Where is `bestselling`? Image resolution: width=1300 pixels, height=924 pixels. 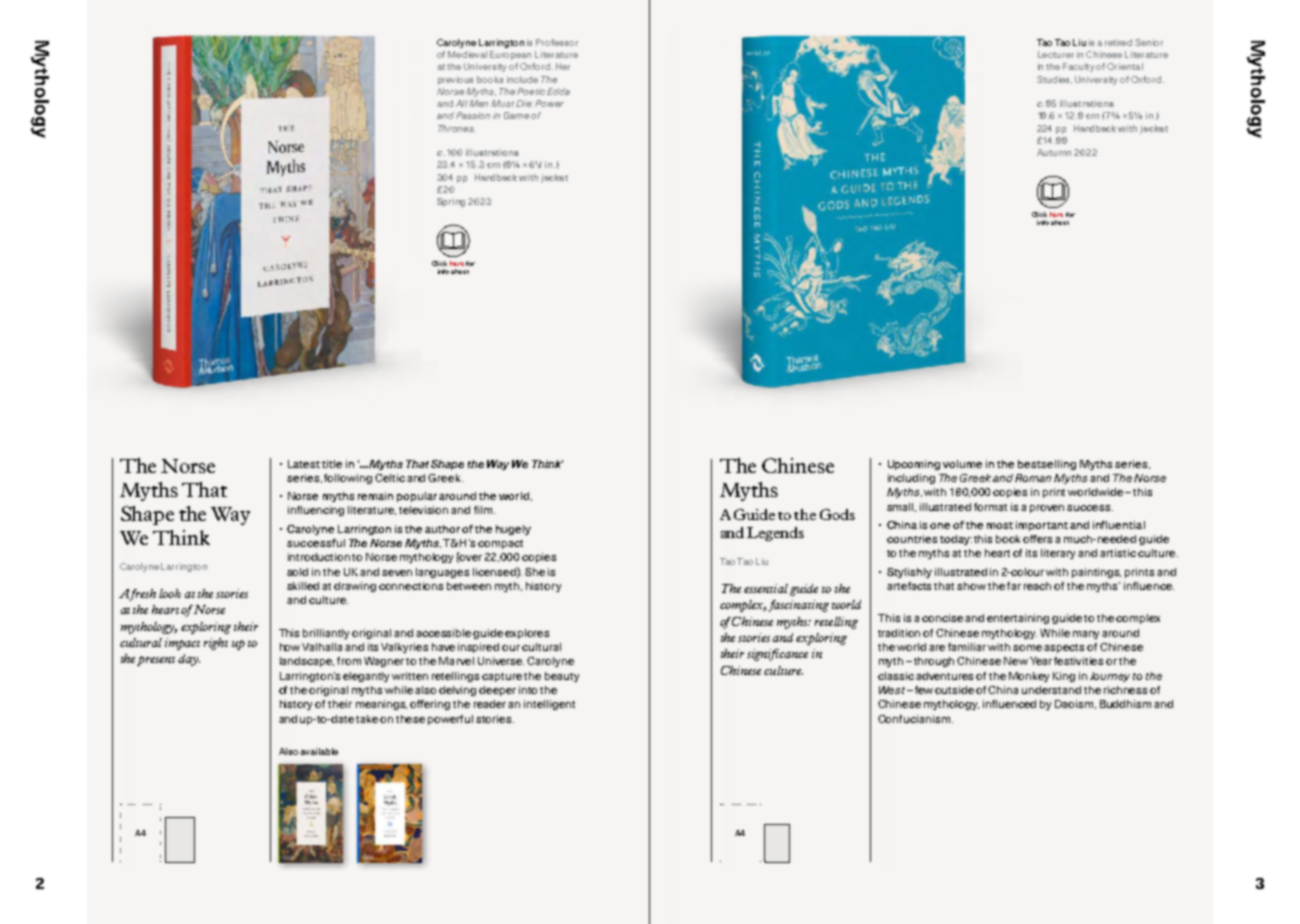
bestselling is located at coordinates (1047, 465).
